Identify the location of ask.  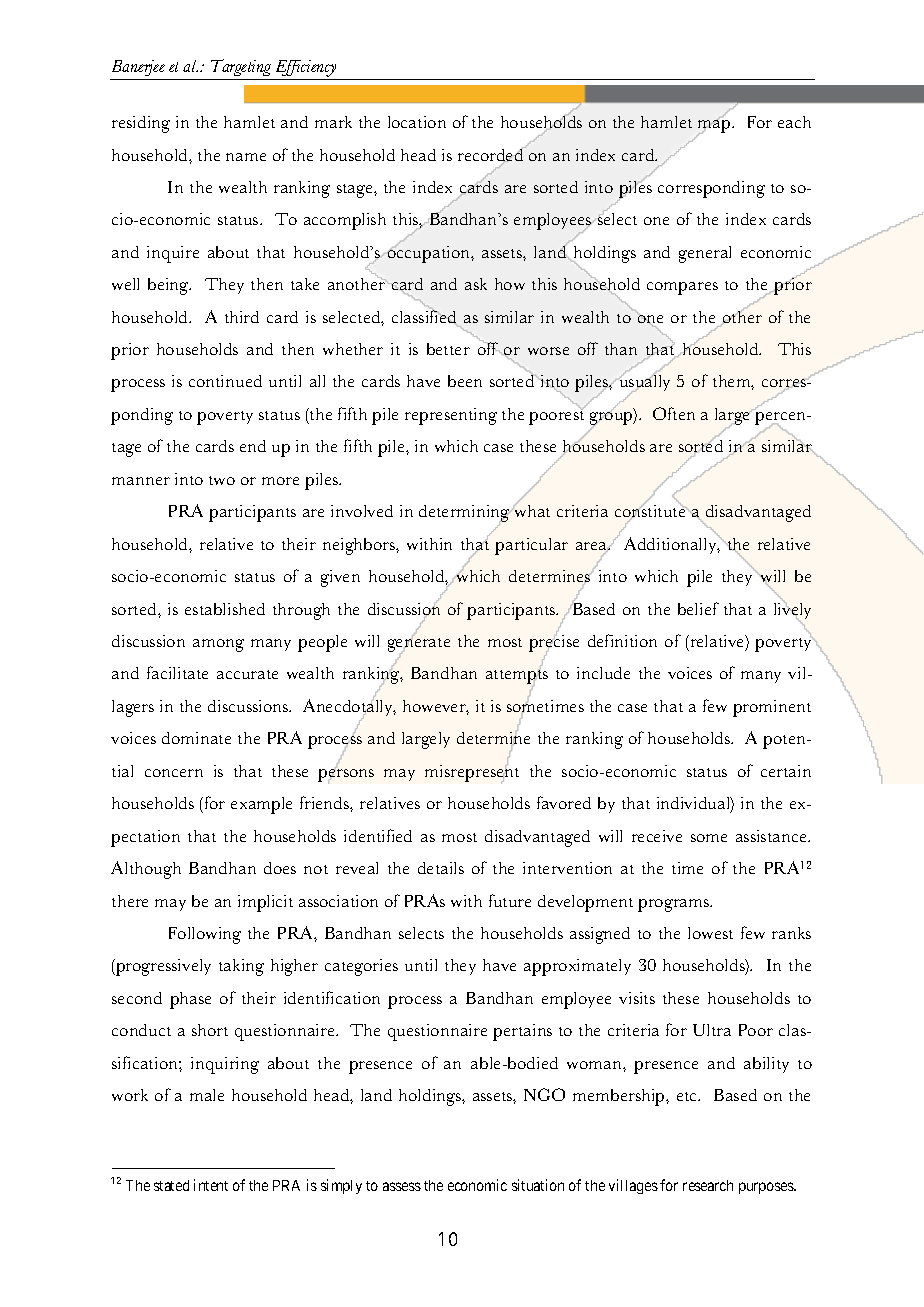
(476, 284).
